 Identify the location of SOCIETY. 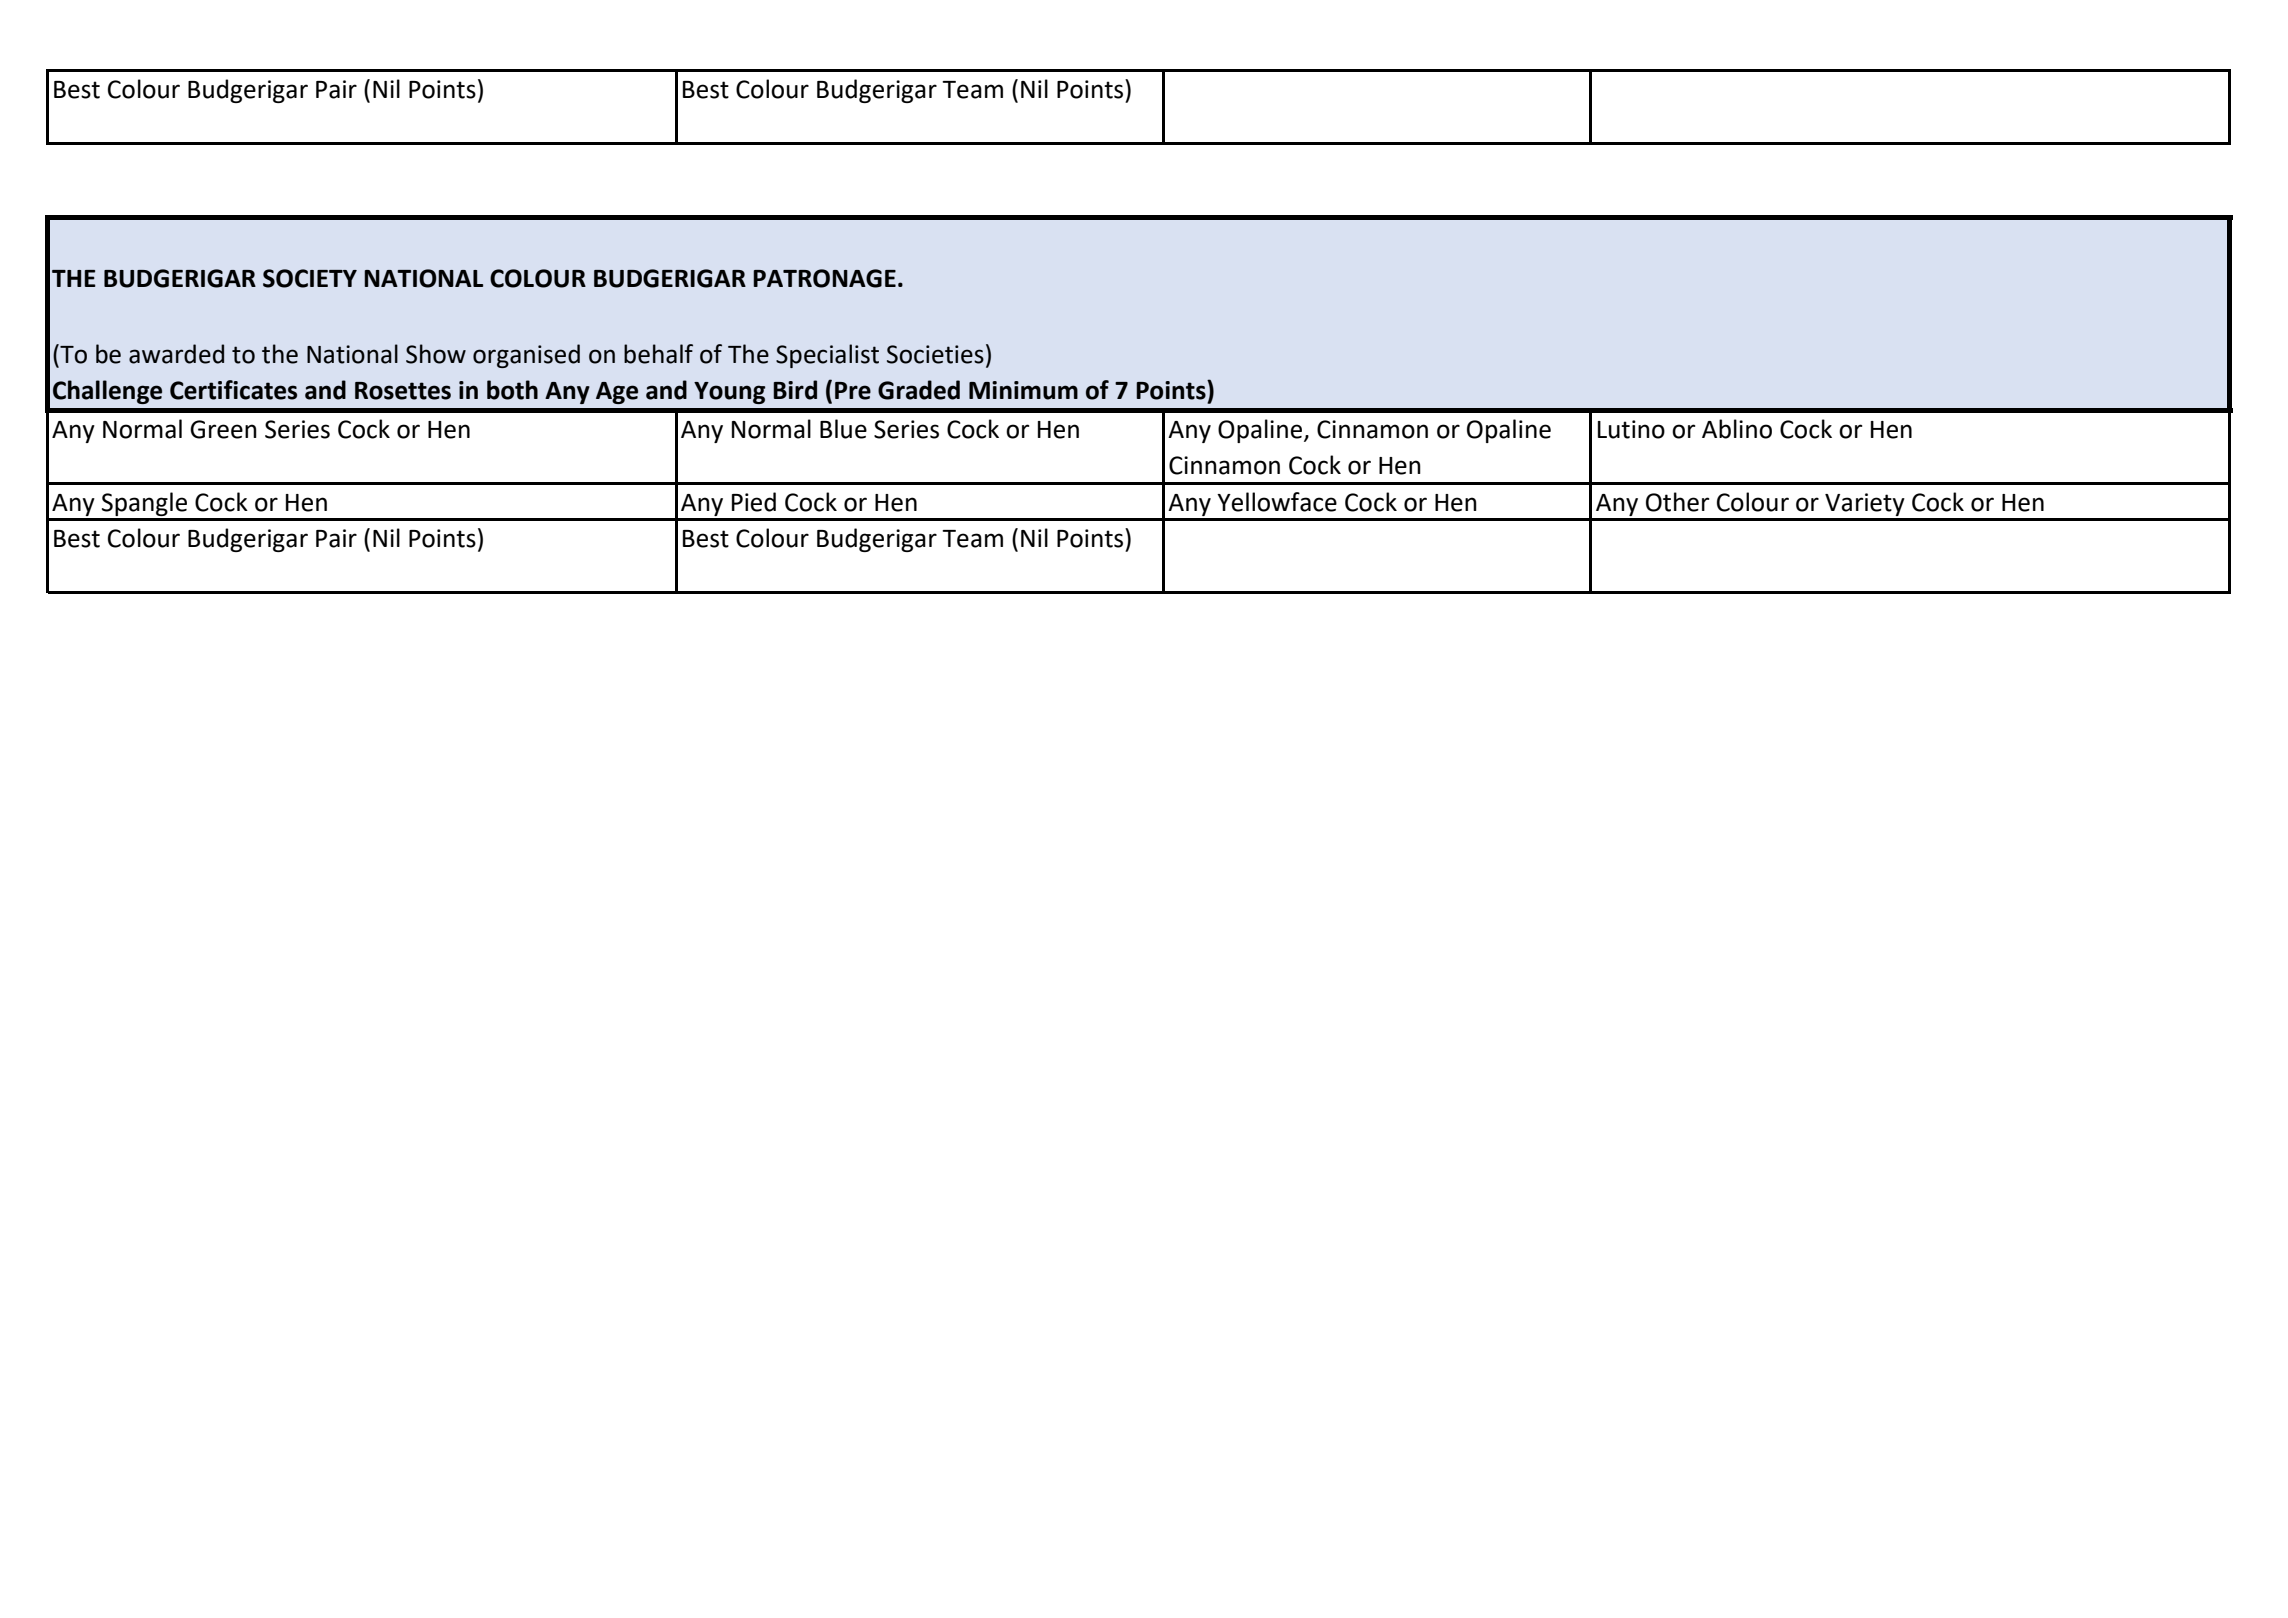
(310, 278).
